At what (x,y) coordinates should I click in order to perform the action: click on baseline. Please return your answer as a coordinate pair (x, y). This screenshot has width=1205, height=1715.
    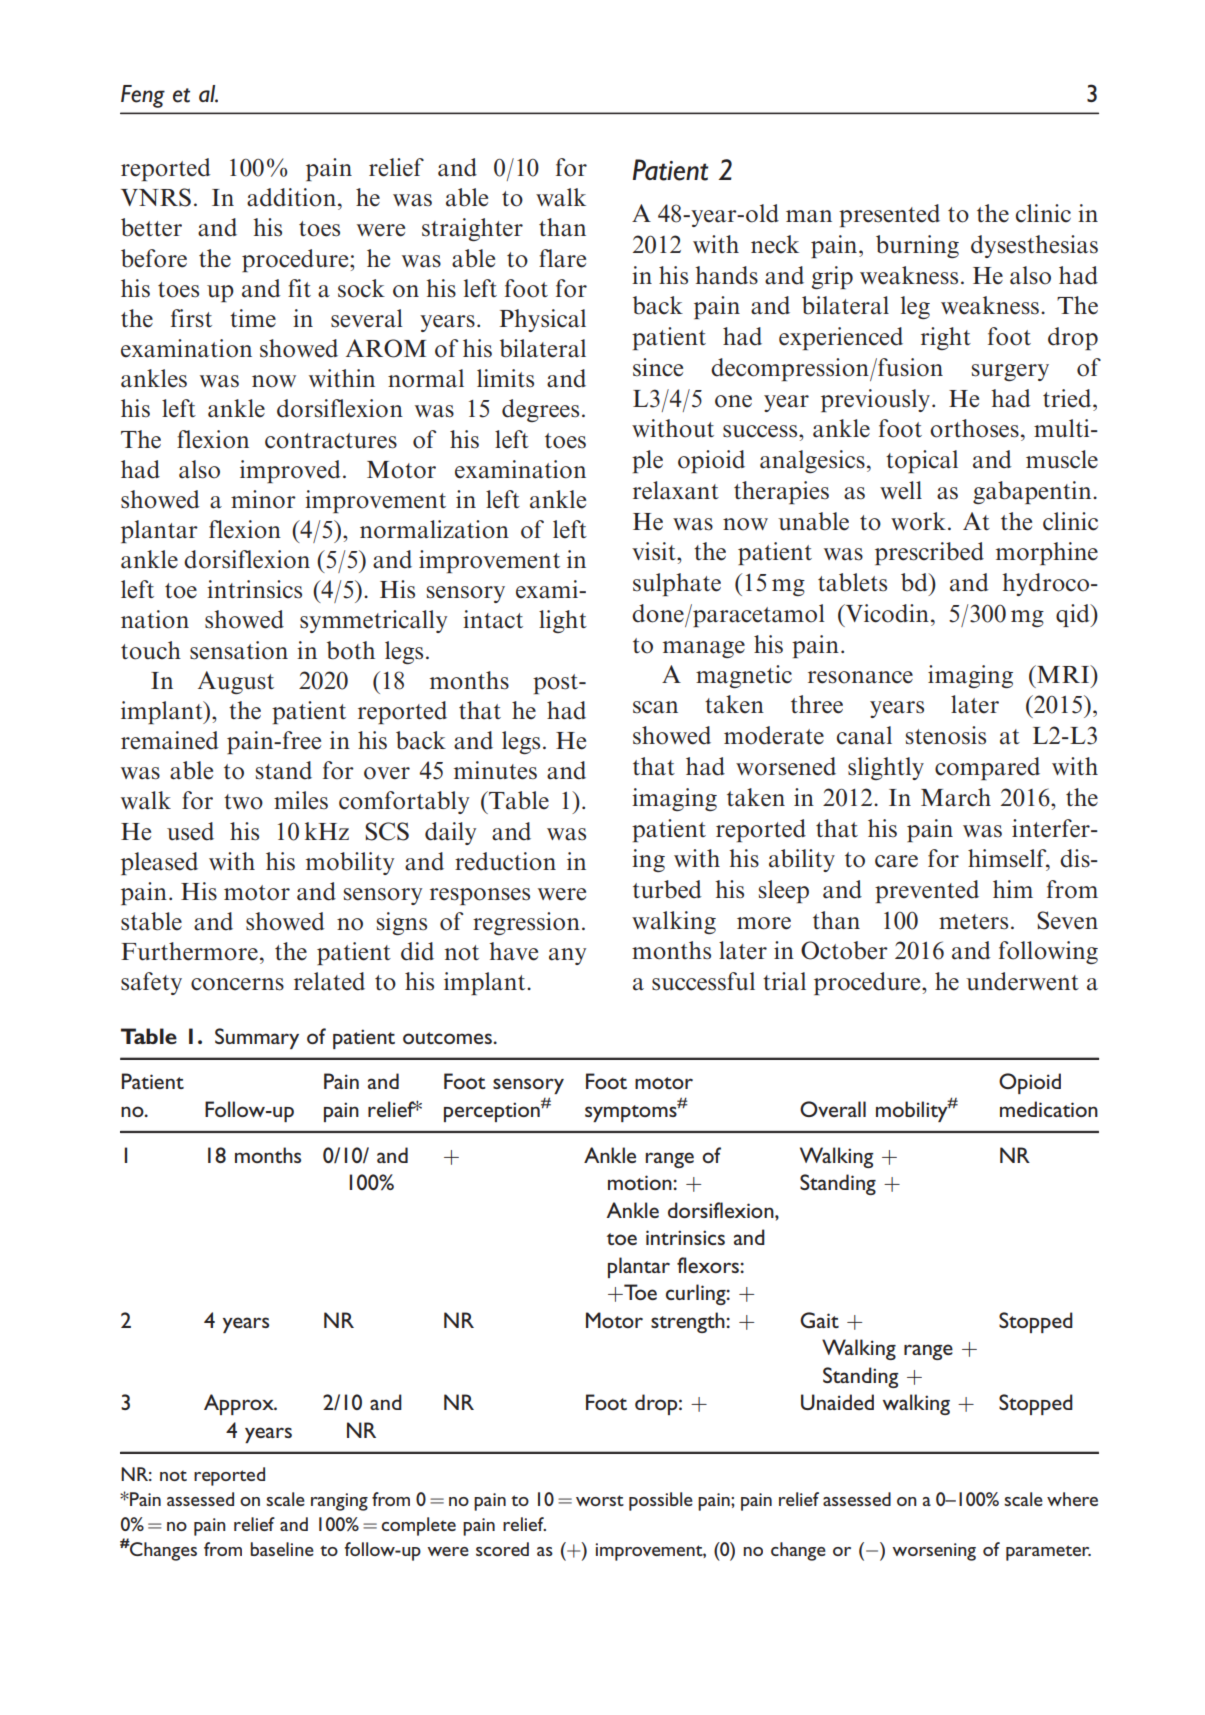
    Looking at the image, I should click on (282, 1549).
